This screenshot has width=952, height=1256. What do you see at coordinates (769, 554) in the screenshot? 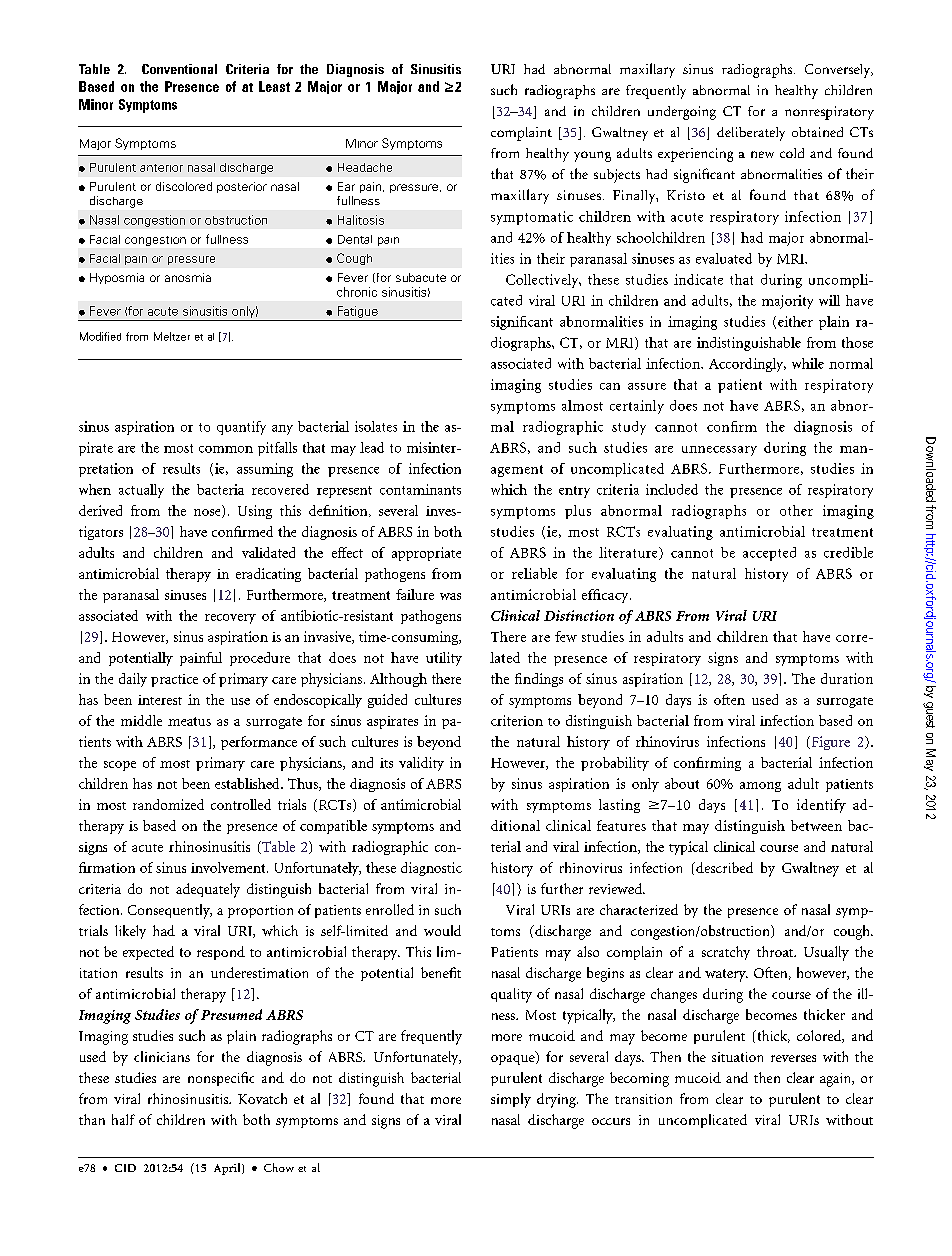
I see `accepted` at bounding box center [769, 554].
